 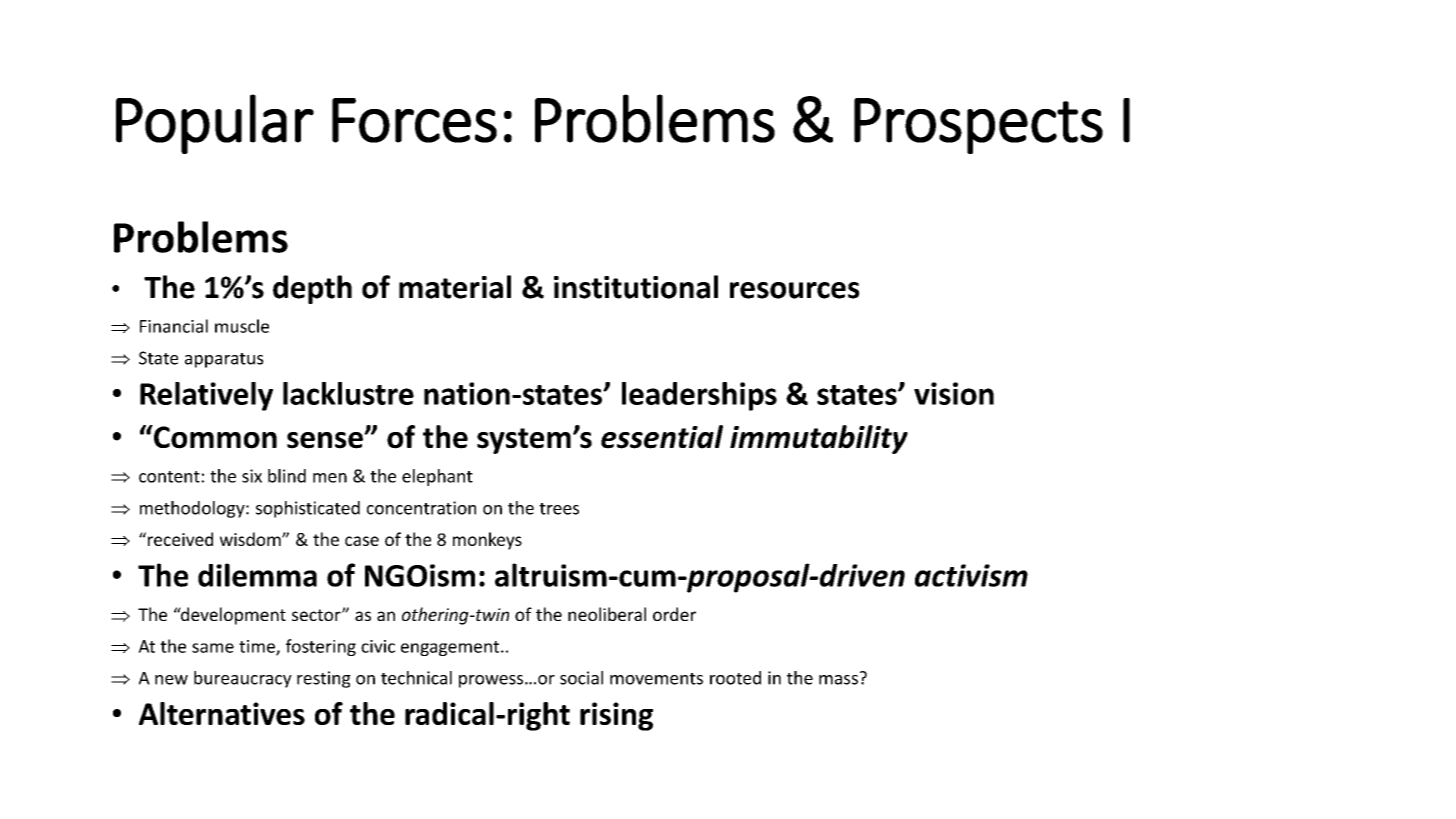 What do you see at coordinates (978, 126) in the screenshot?
I see `Prospects` at bounding box center [978, 126].
